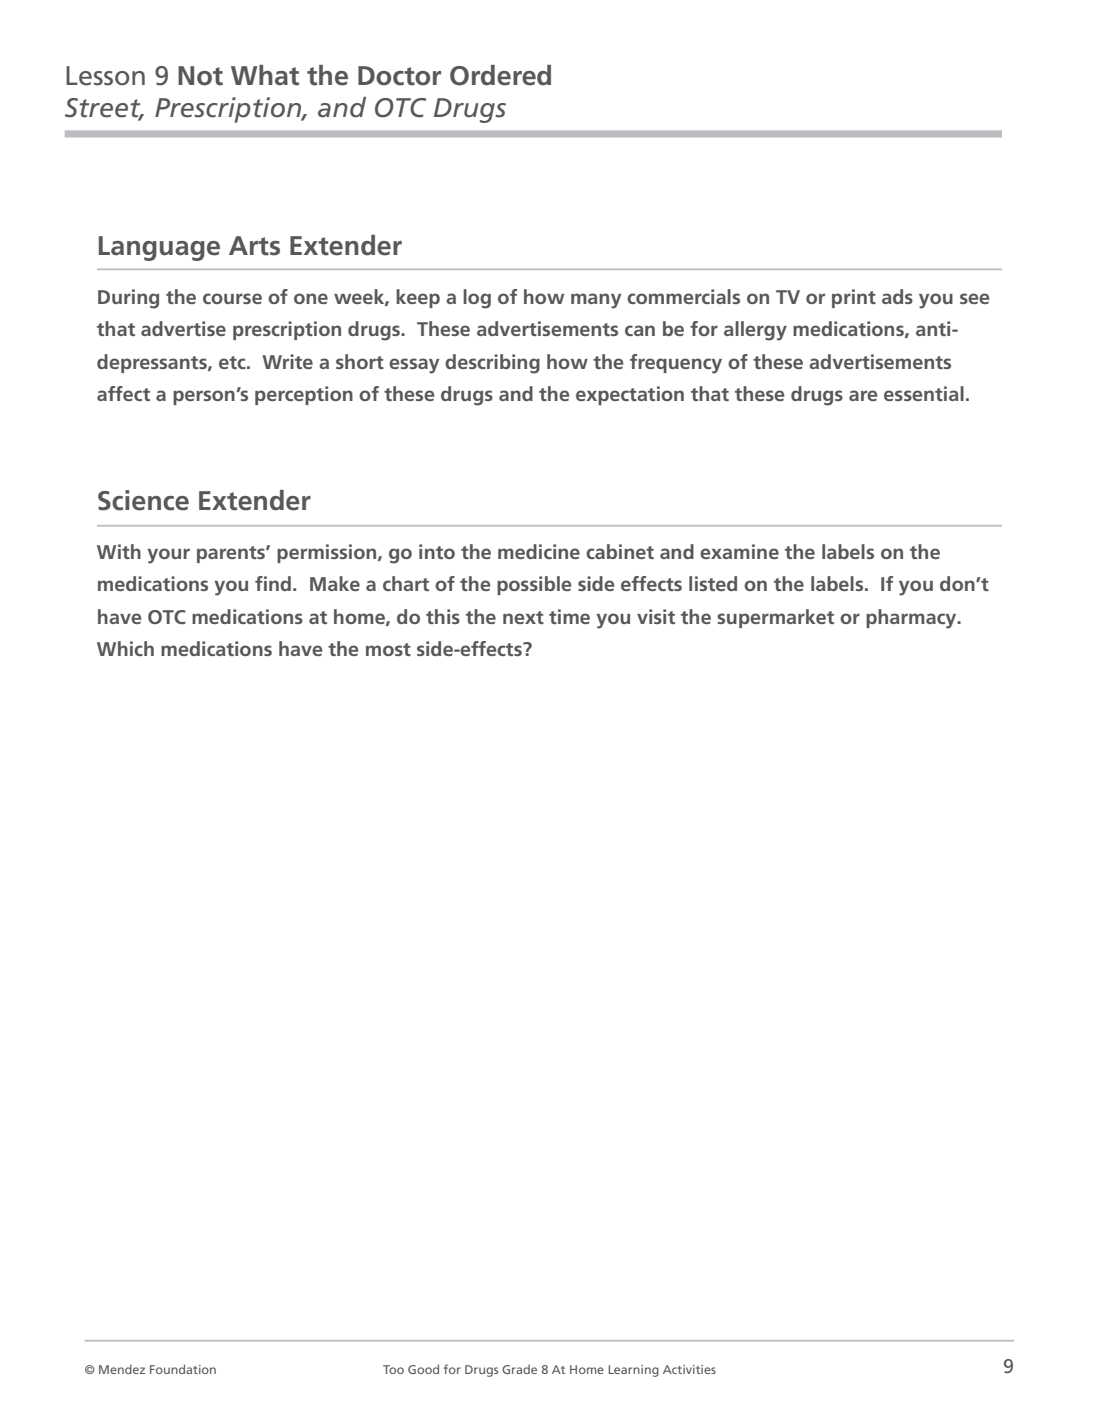  What do you see at coordinates (200, 76) in the screenshot?
I see `Not` at bounding box center [200, 76].
